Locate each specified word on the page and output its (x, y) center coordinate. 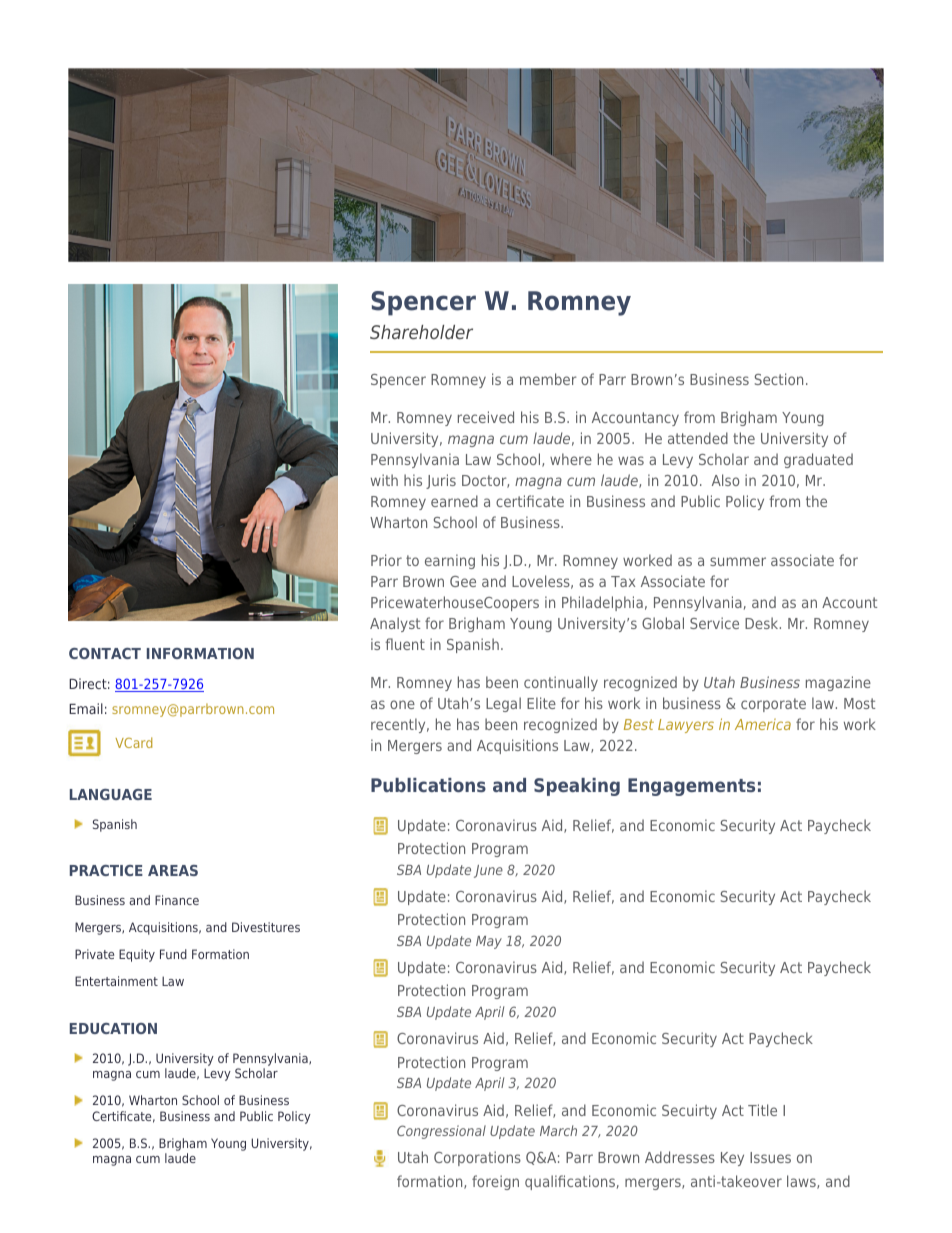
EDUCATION (113, 1028)
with (384, 480)
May (489, 942)
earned (454, 501)
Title (762, 1110)
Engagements (691, 787)
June (488, 871)
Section (779, 379)
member (548, 379)
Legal (503, 704)
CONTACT (105, 653)
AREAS (173, 870)
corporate (773, 705)
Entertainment (116, 981)
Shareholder (421, 332)
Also (725, 480)
